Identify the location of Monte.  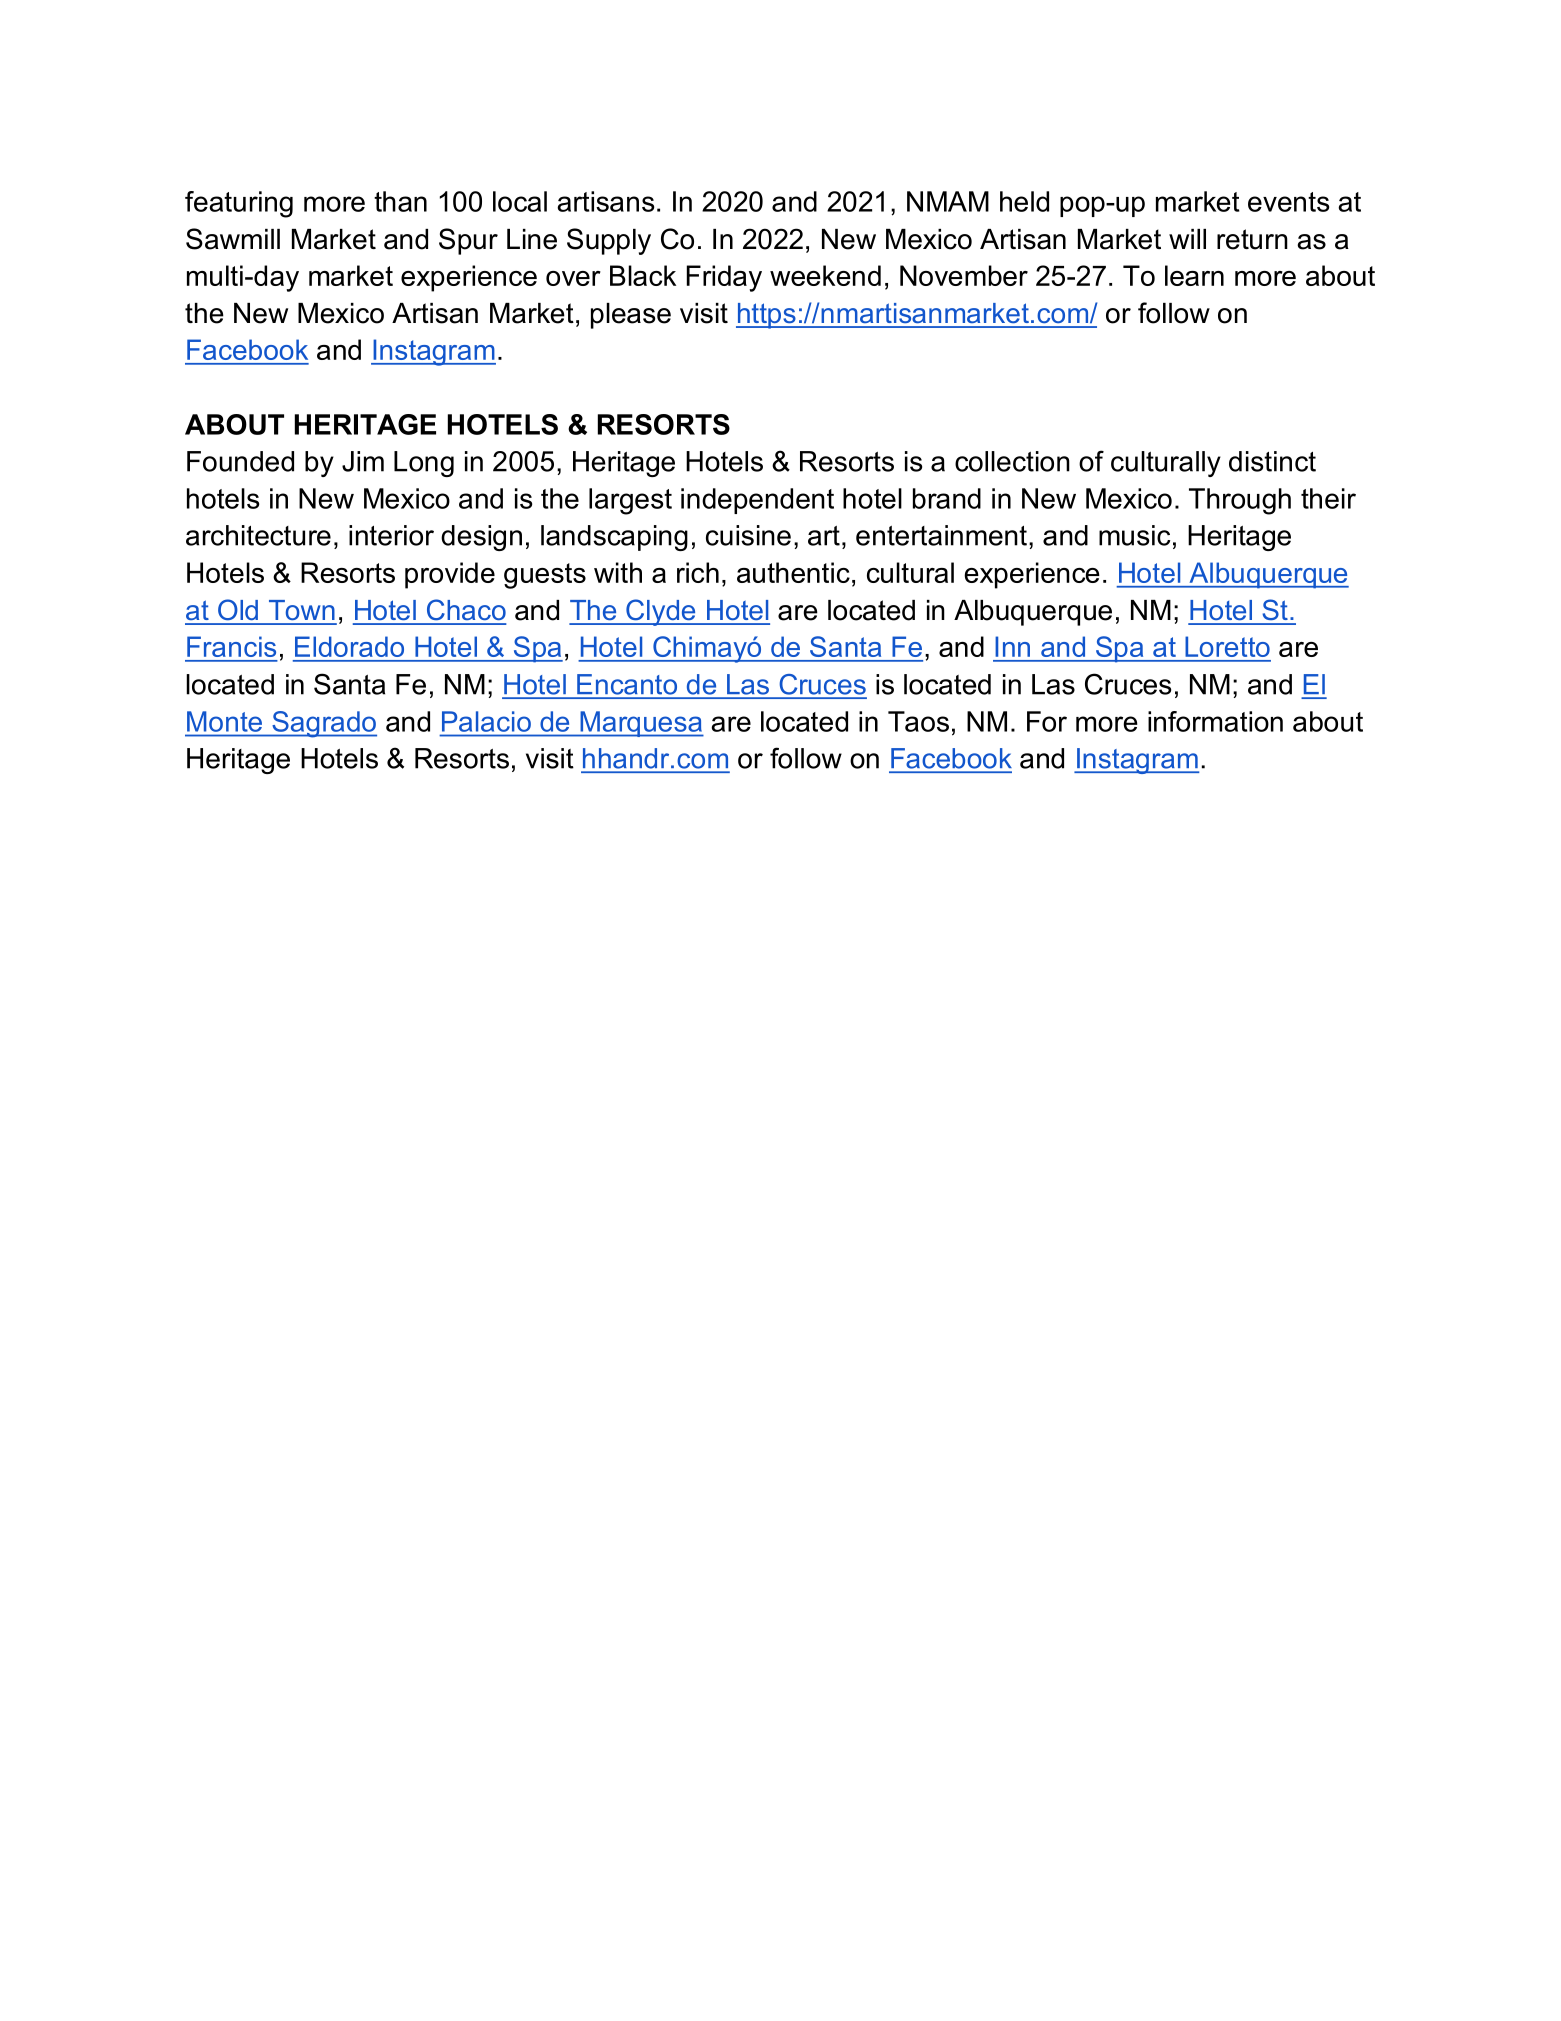
(224, 721).
